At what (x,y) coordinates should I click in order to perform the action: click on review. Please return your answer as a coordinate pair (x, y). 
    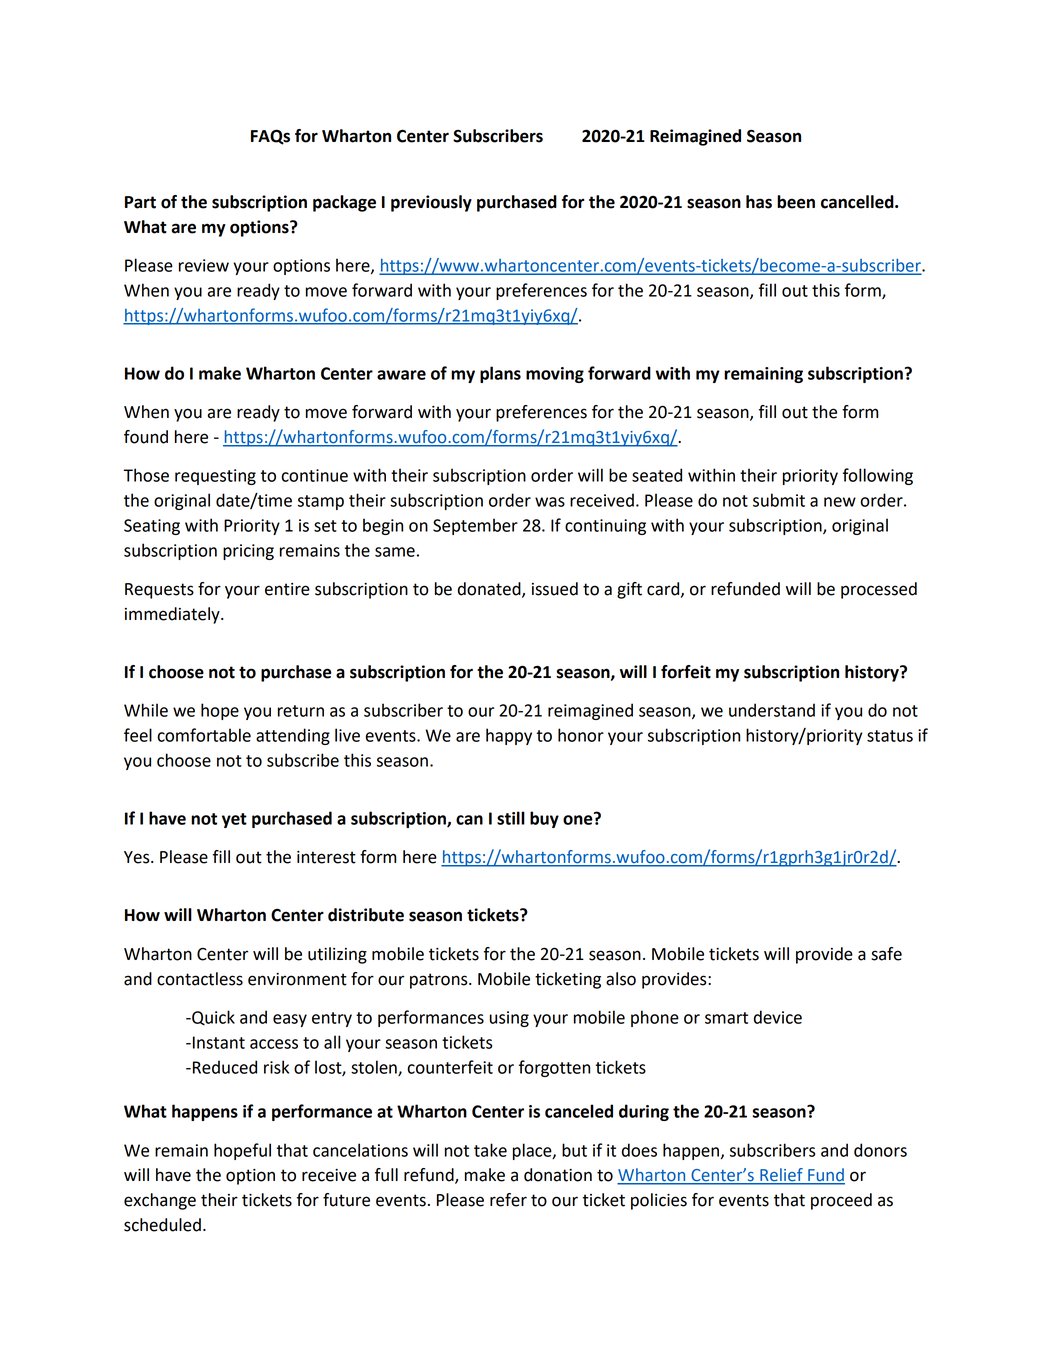
    Looking at the image, I should click on (204, 265).
